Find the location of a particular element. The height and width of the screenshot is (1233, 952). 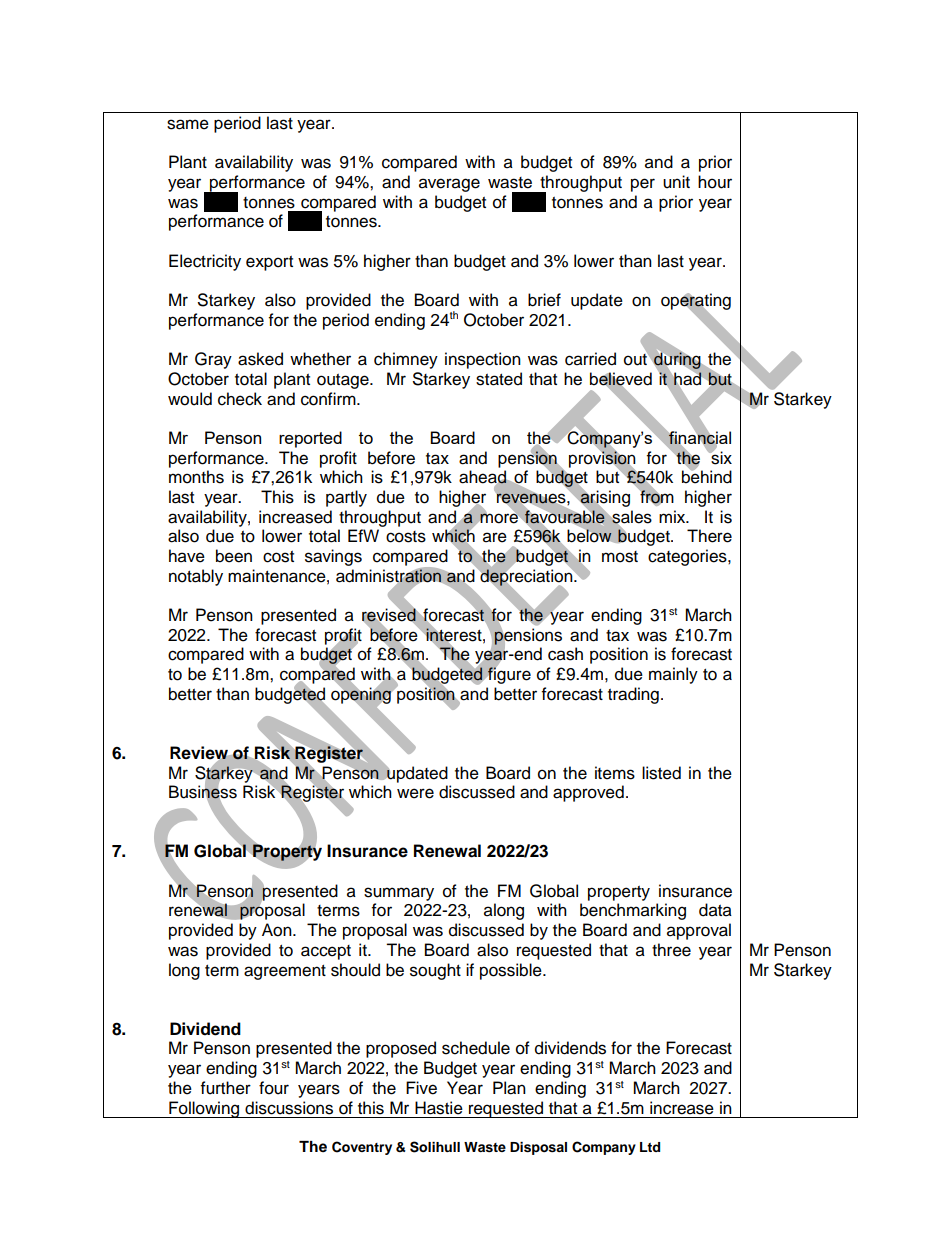

four is located at coordinates (274, 1088).
